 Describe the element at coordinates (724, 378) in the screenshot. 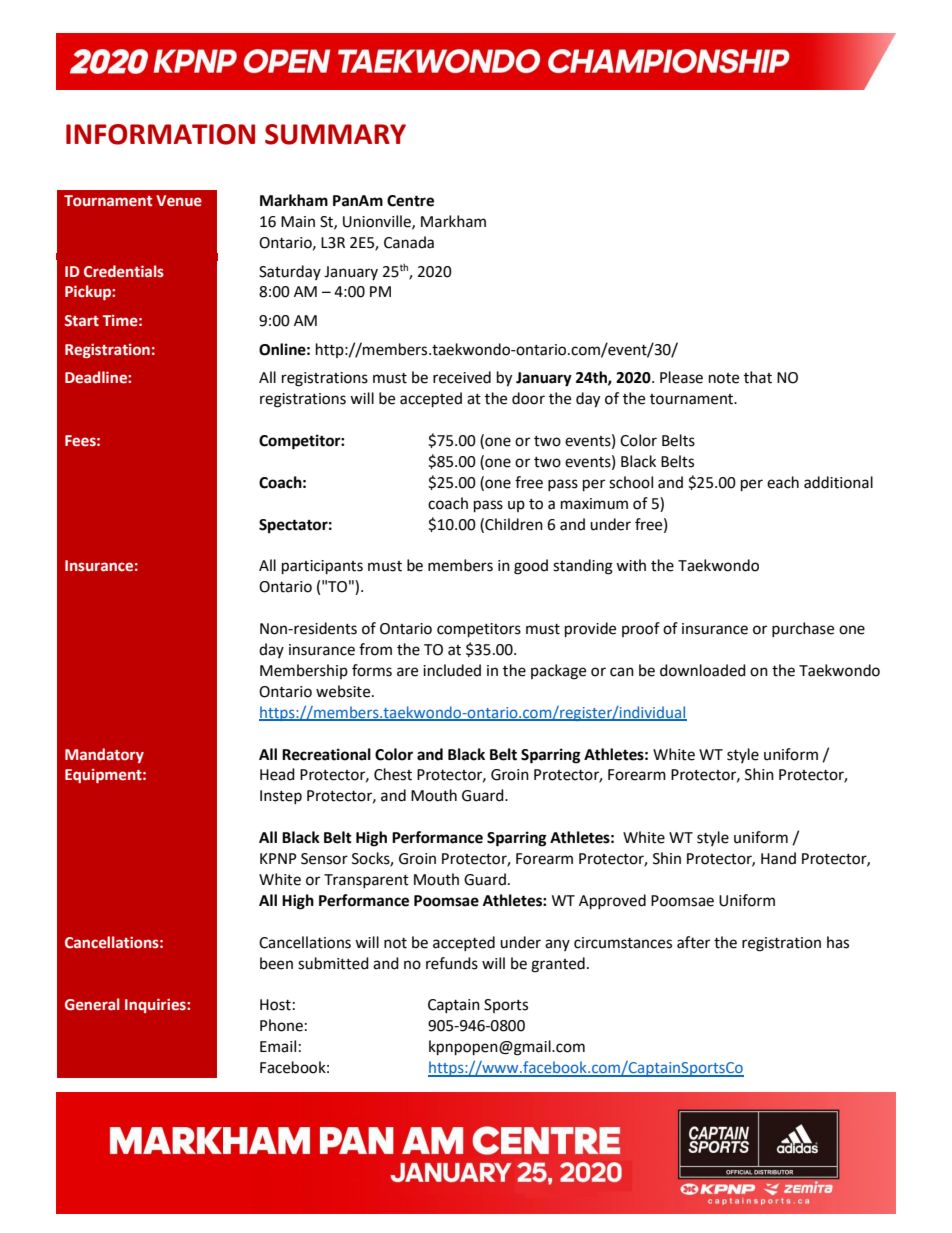

I see `note` at that location.
